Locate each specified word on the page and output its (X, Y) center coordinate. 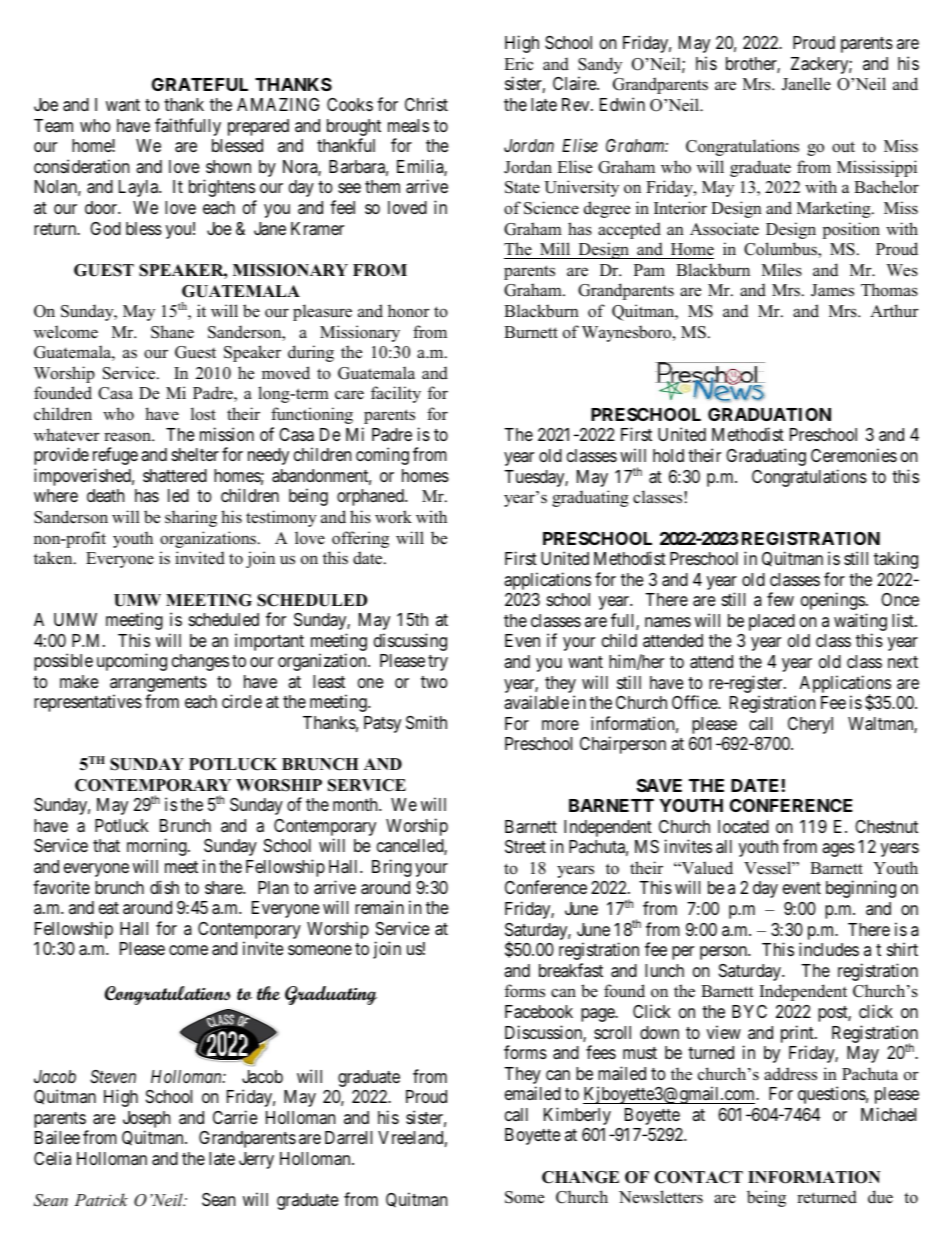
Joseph (146, 1121)
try (438, 663)
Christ (426, 104)
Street (525, 846)
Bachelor (886, 187)
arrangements (158, 685)
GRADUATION (769, 414)
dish (164, 887)
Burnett (531, 332)
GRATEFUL (200, 84)
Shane (172, 332)
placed (772, 622)
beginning (861, 889)
